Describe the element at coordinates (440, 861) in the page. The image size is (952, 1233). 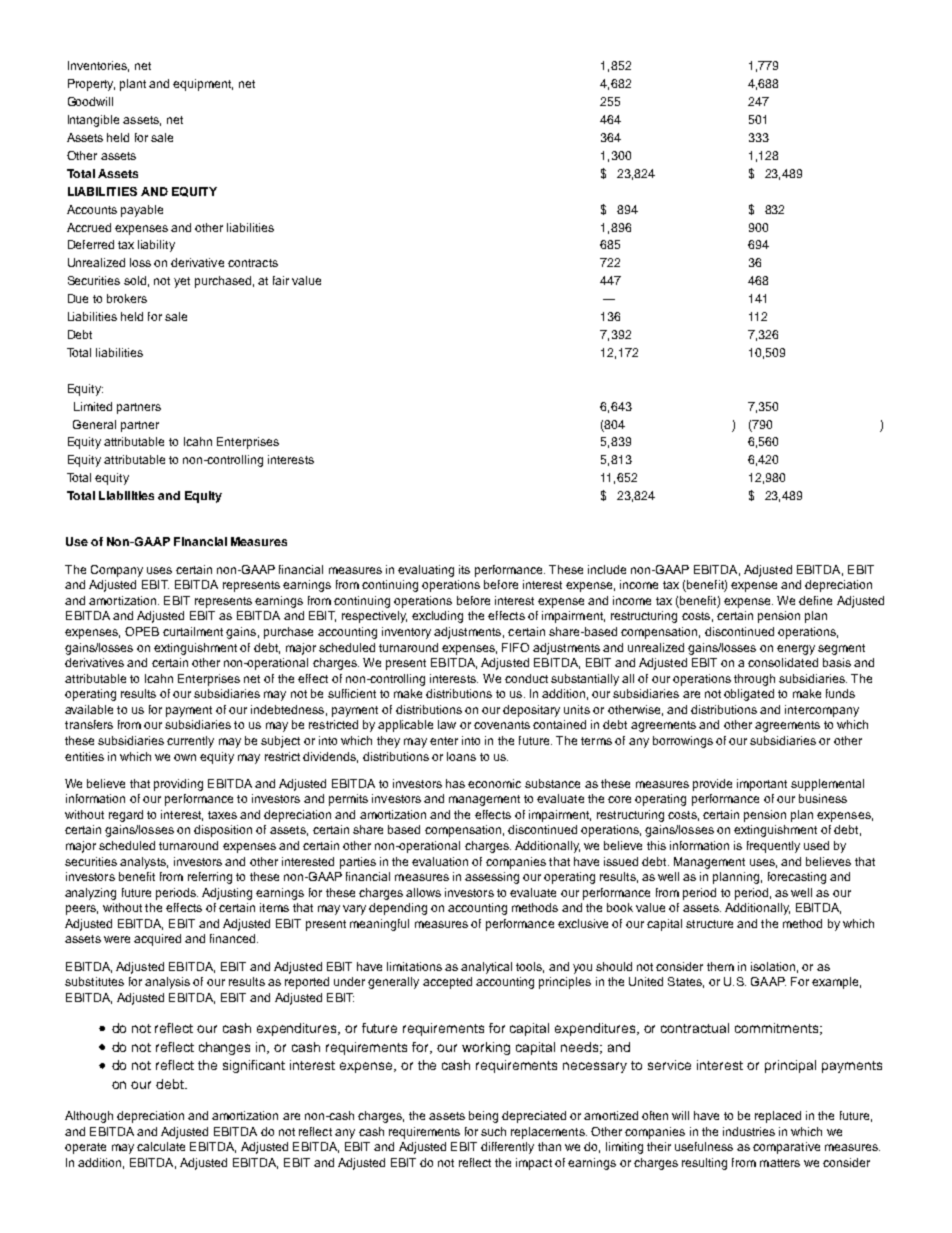
I see `evaluation` at that location.
